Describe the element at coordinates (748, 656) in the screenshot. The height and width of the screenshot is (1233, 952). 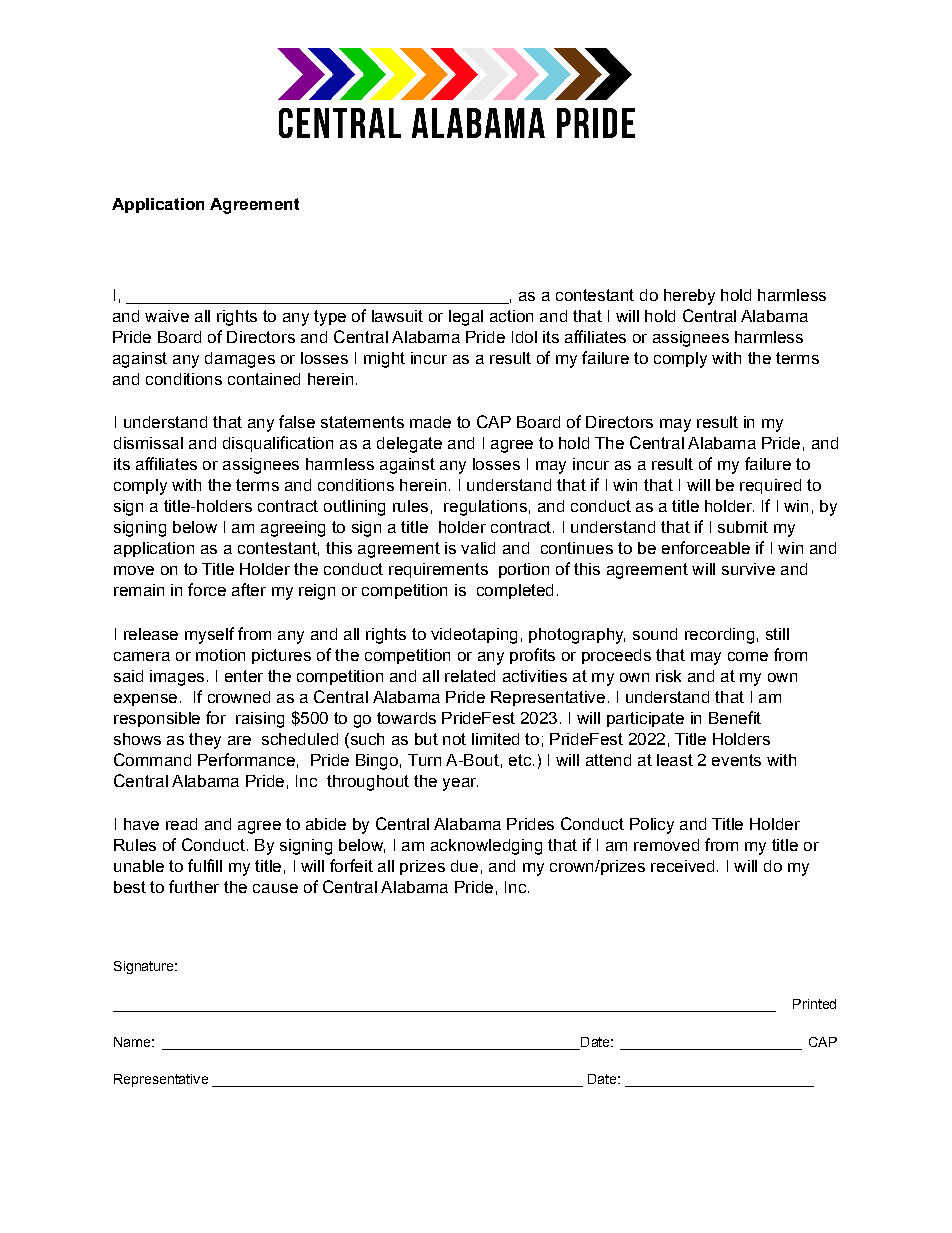
I see `come` at that location.
